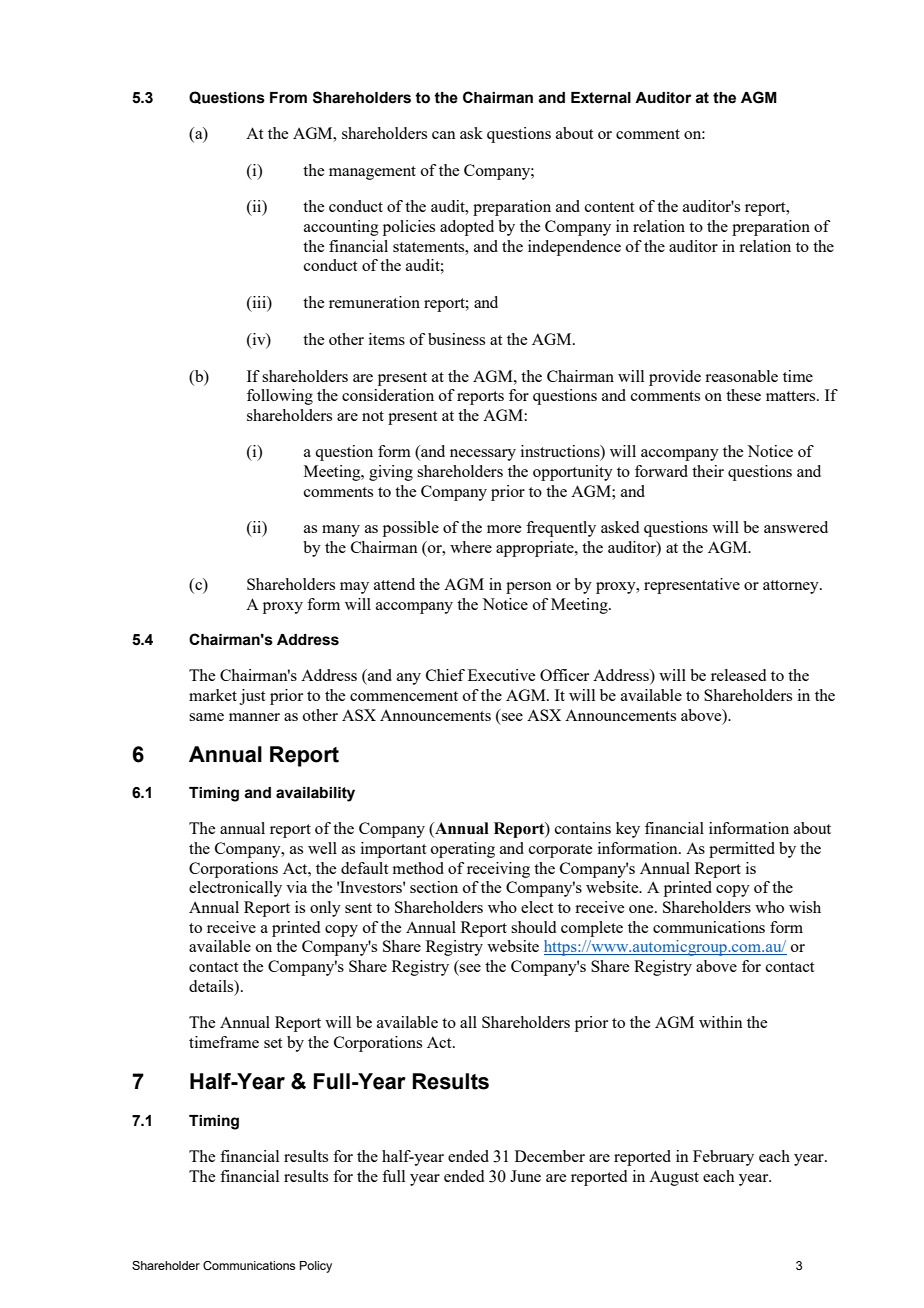  I want to click on following, so click(280, 397).
